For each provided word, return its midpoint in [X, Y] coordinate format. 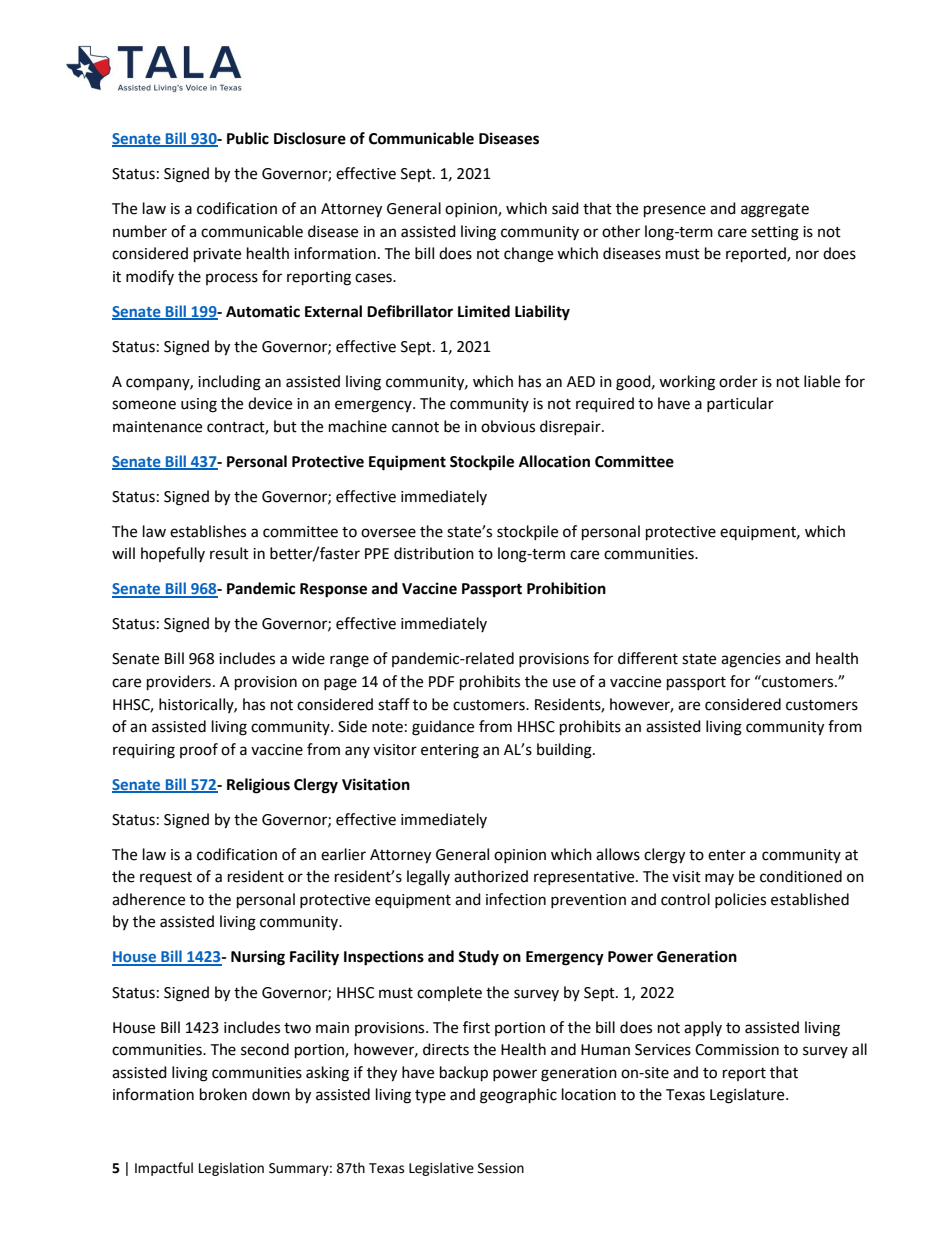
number [140, 231]
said [565, 208]
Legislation [231, 1169]
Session [501, 1168]
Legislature [748, 1096]
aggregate [775, 211]
